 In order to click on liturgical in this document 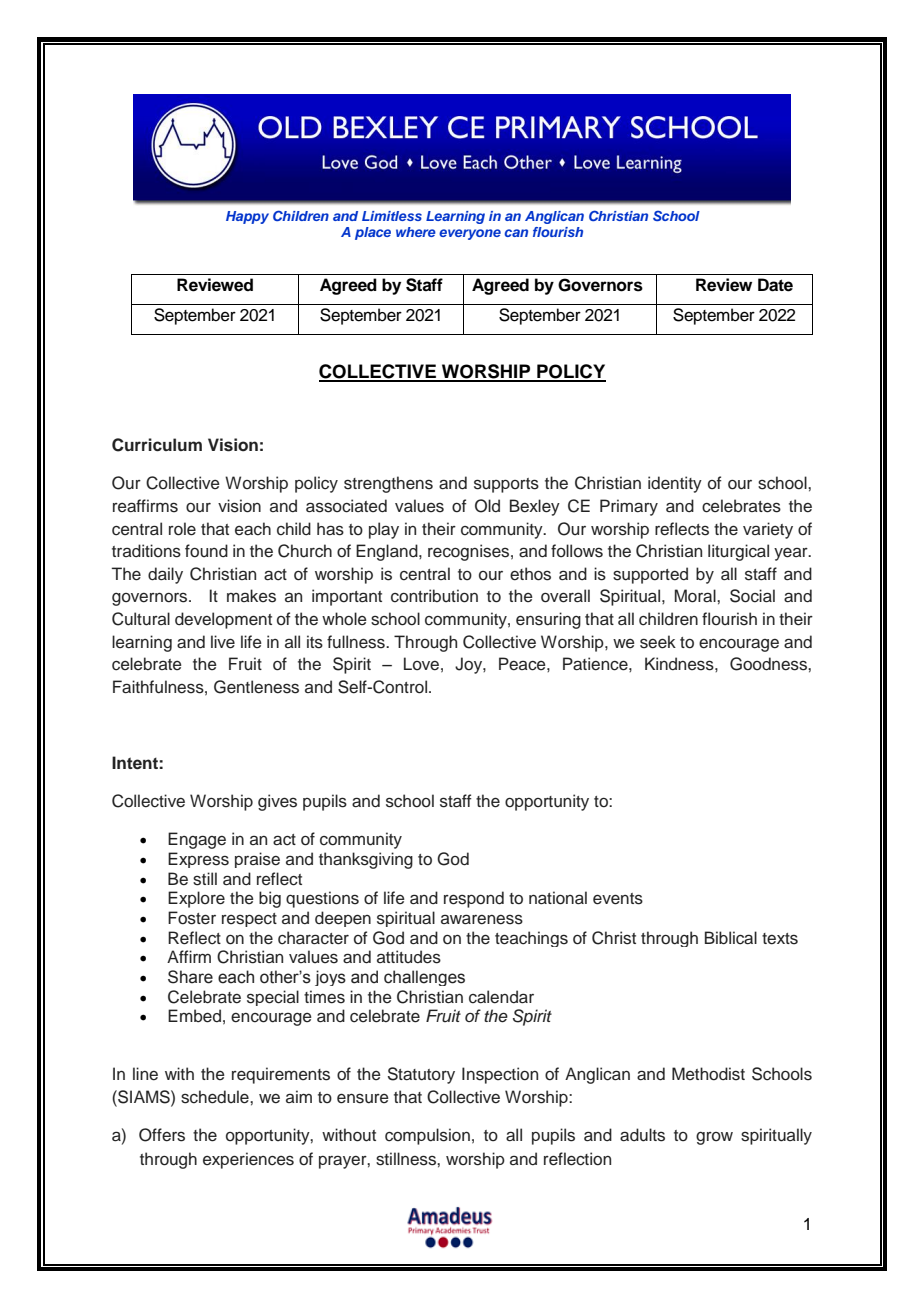, I will do `click(738, 552)`.
